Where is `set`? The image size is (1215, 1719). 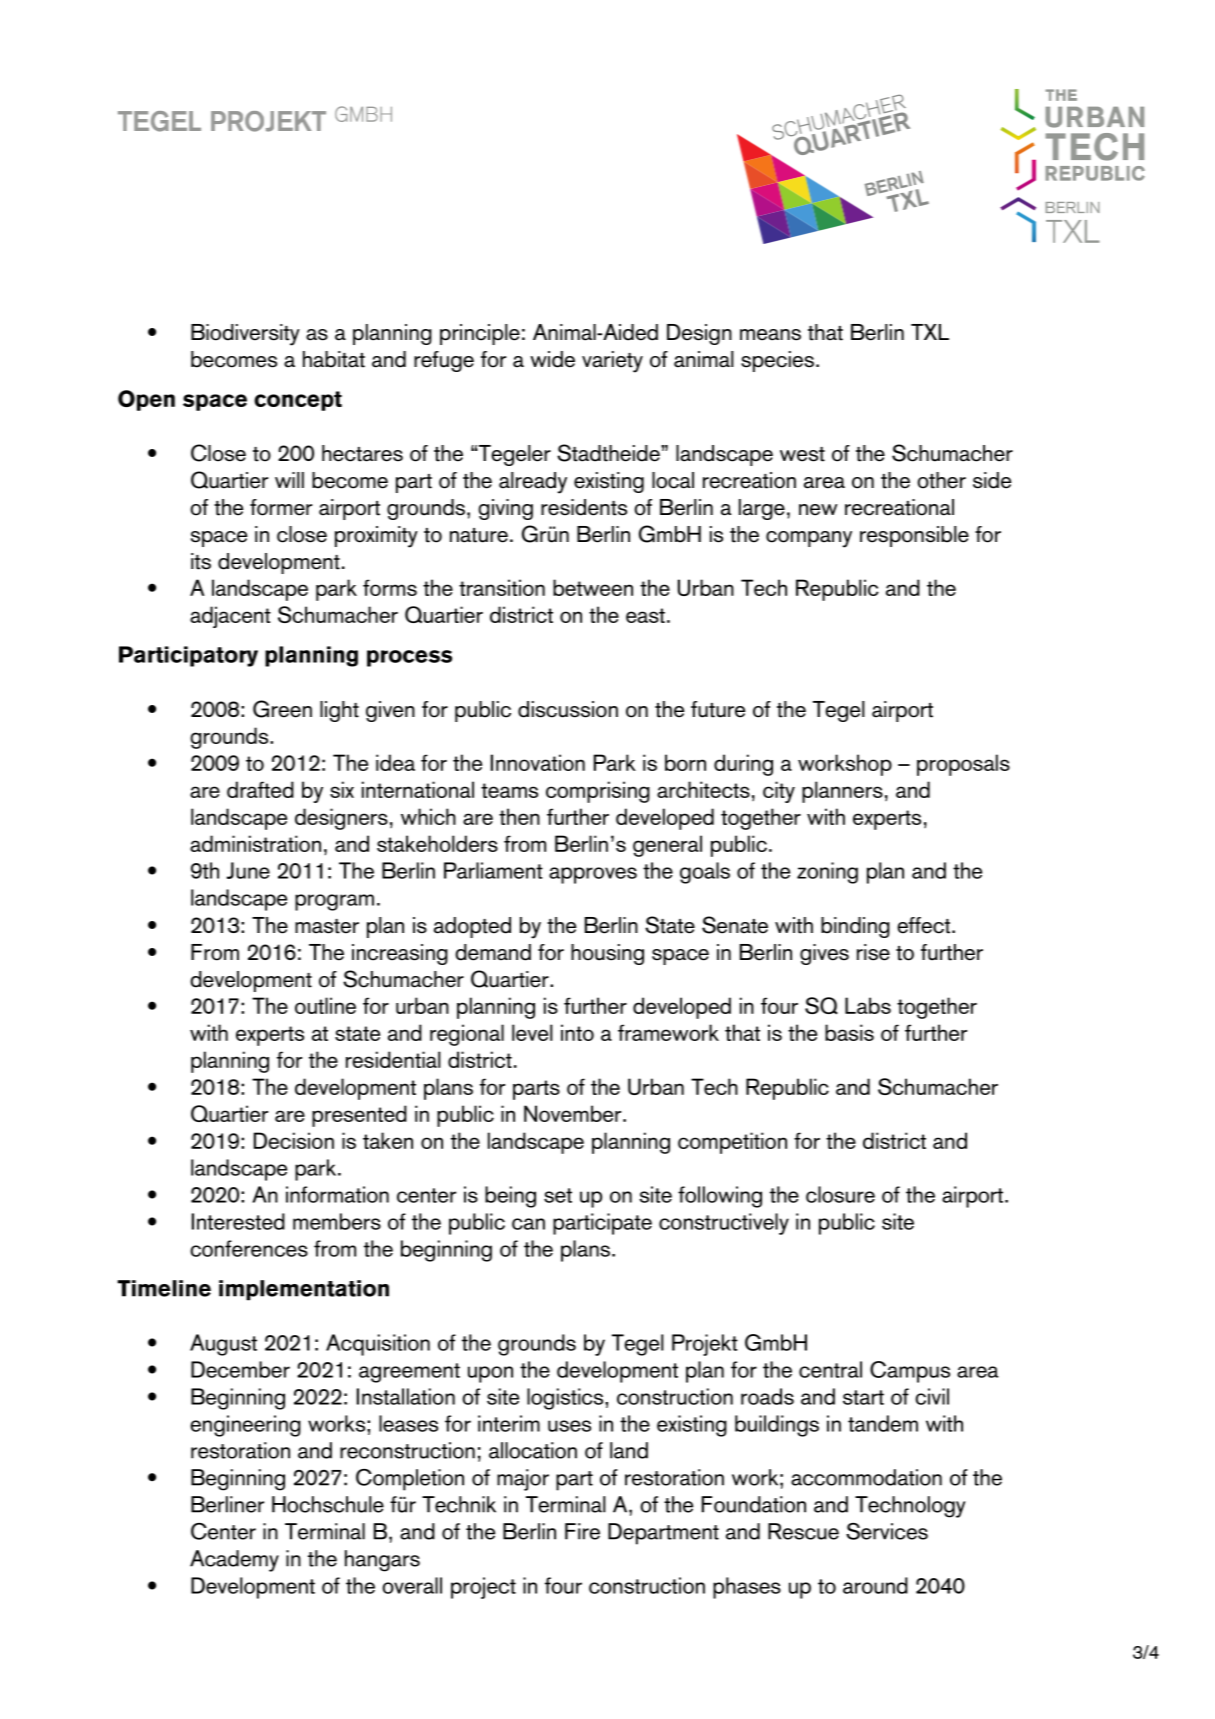 set is located at coordinates (558, 1195).
